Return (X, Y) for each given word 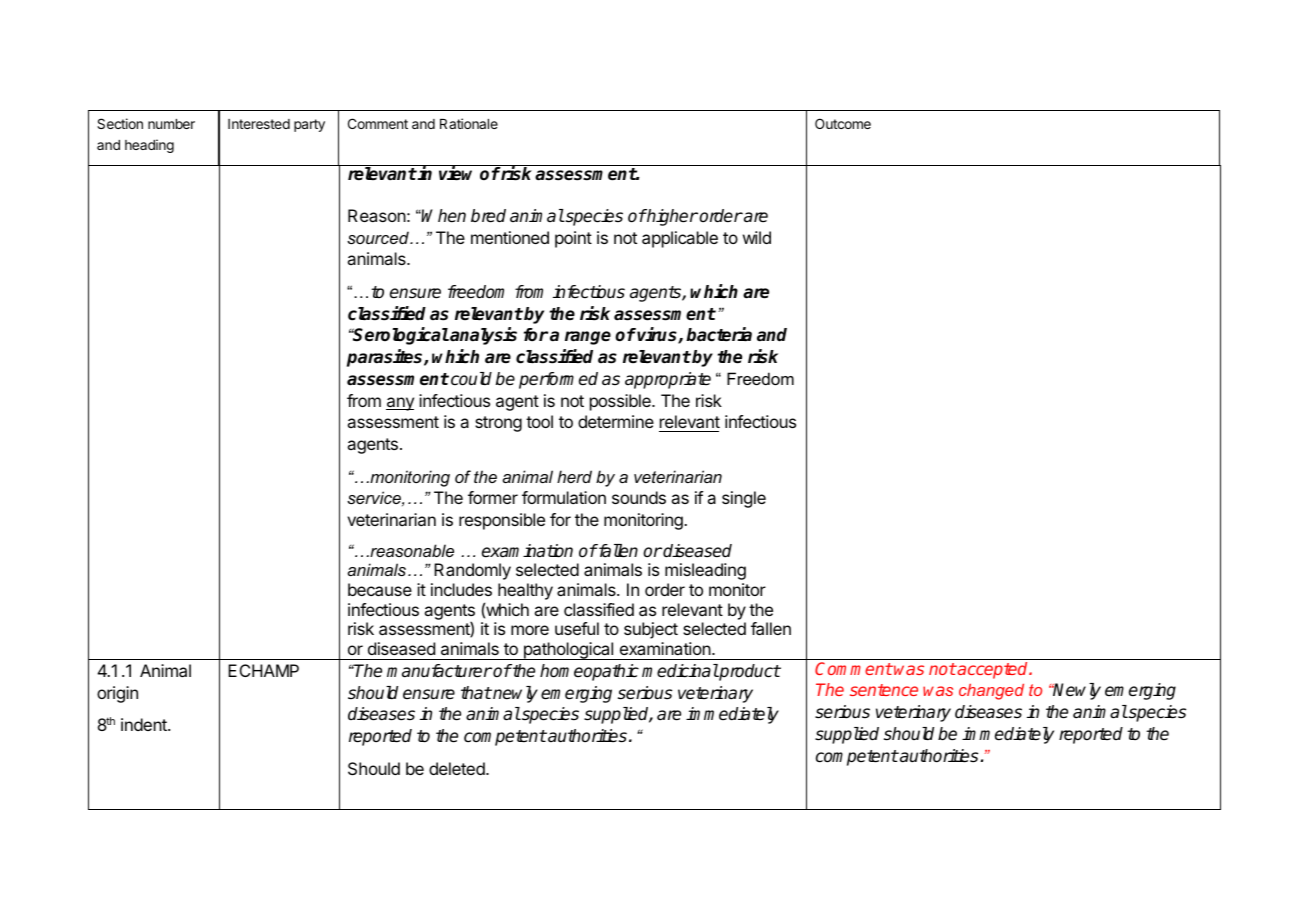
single (744, 499)
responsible (502, 521)
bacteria (719, 334)
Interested (259, 124)
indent (145, 724)
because (380, 589)
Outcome (843, 123)
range (588, 338)
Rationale (469, 123)
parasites (386, 358)
